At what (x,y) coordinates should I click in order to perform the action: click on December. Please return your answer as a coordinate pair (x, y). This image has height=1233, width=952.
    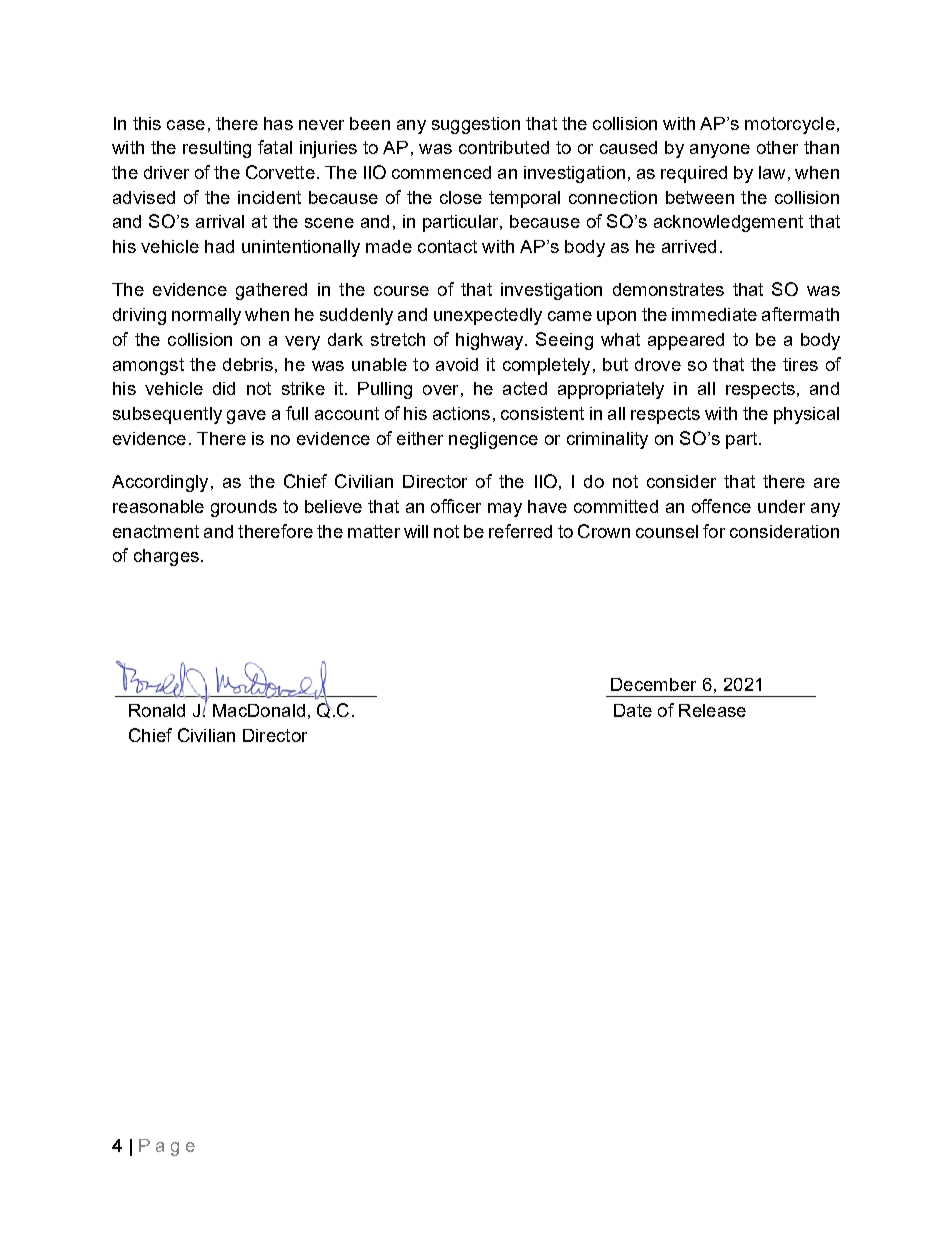
    Looking at the image, I should click on (653, 684).
